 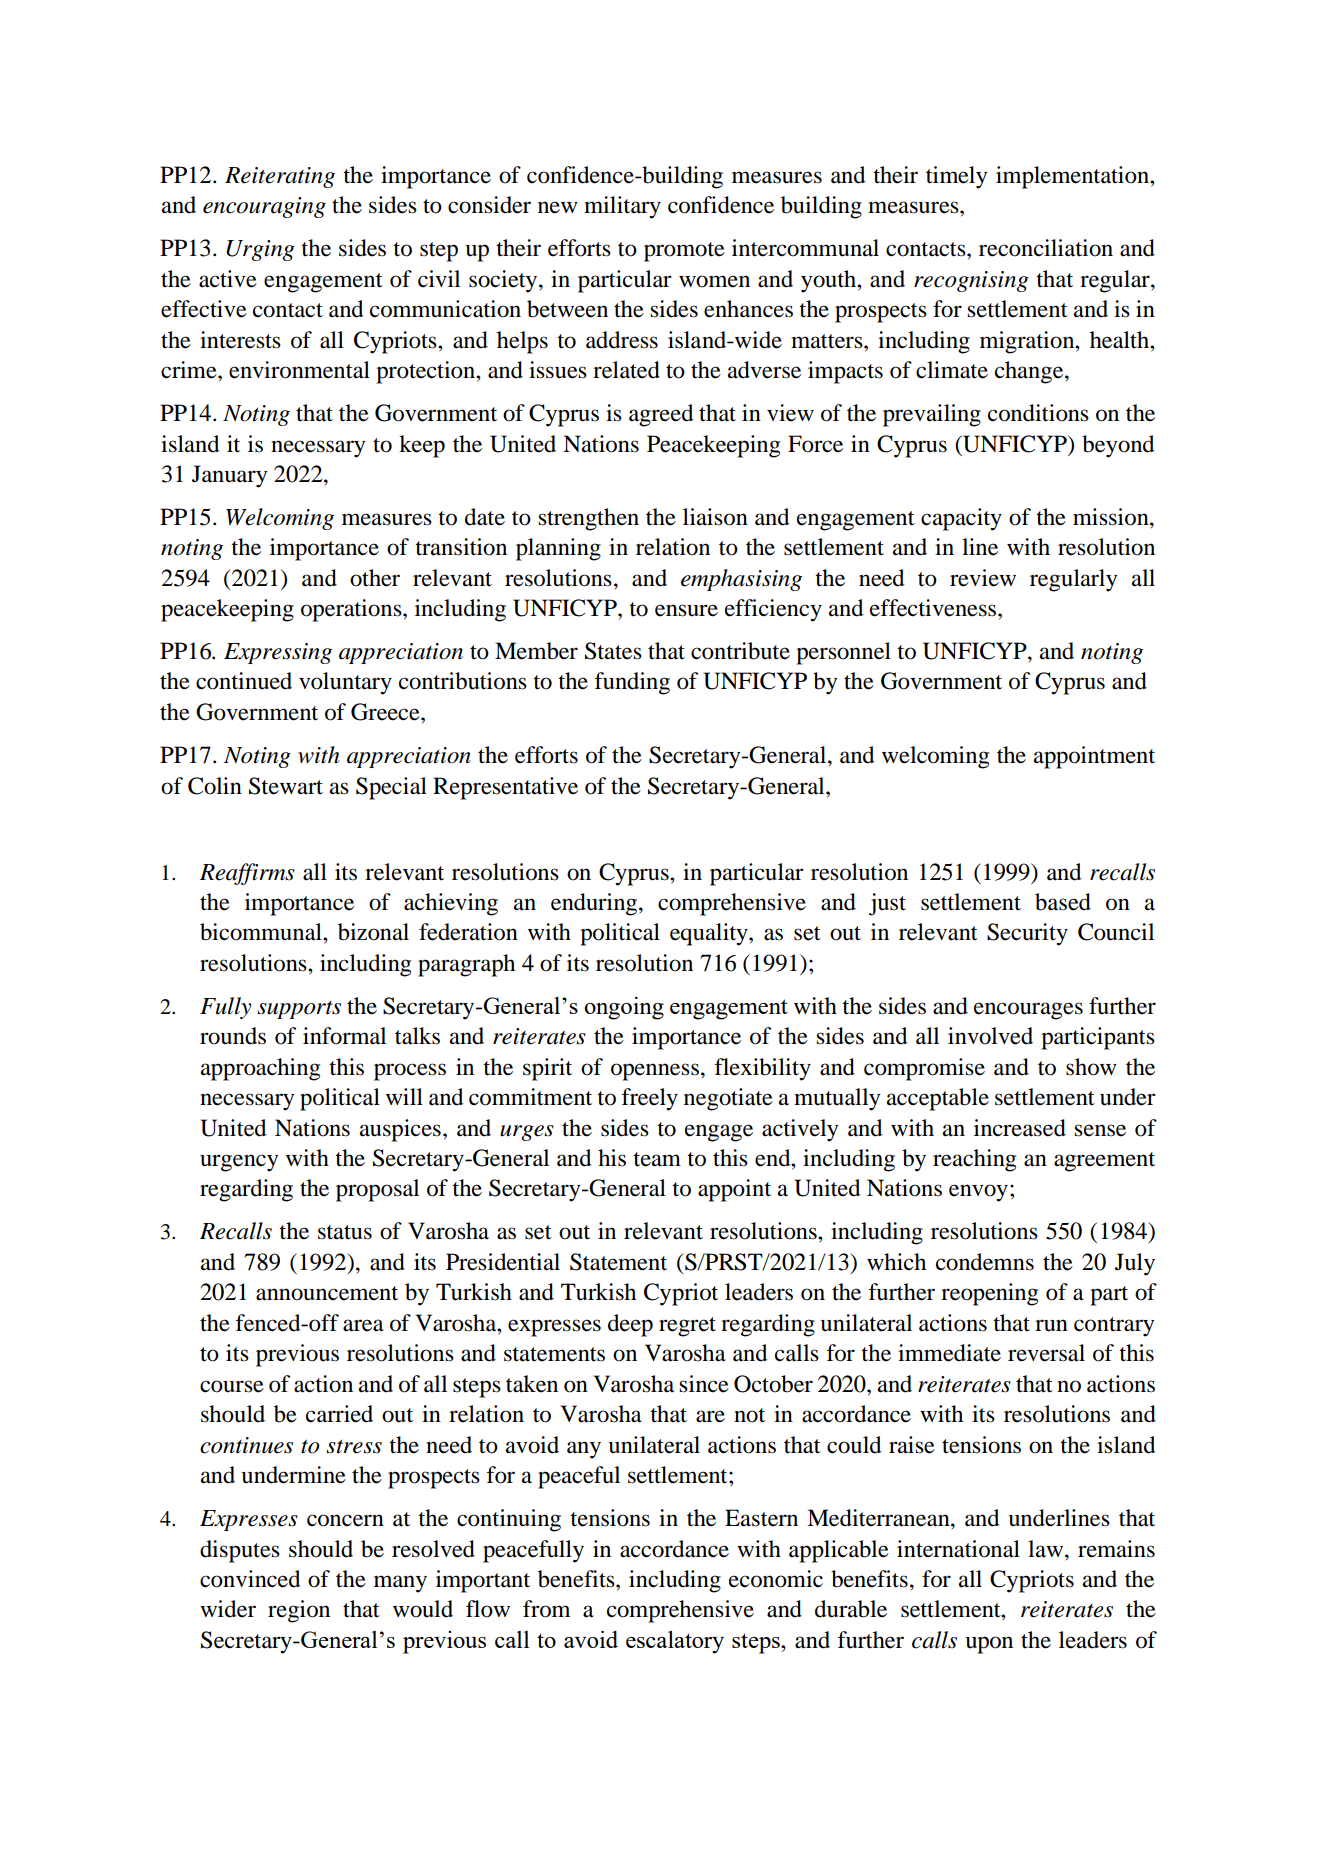 What do you see at coordinates (344, 1036) in the screenshot?
I see `informal` at bounding box center [344, 1036].
